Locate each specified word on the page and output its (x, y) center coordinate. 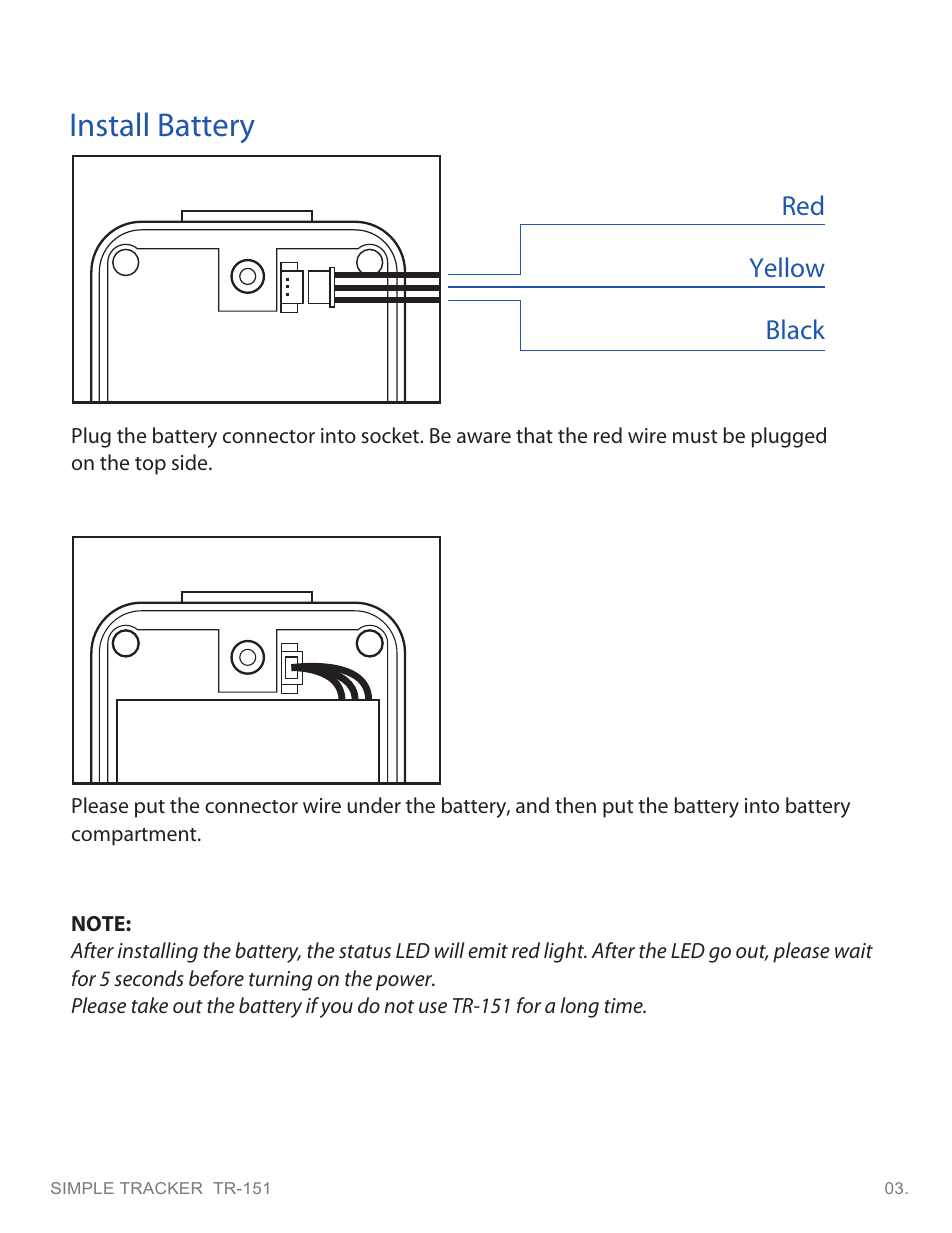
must (695, 436)
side (191, 462)
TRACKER (161, 1188)
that (534, 435)
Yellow (787, 267)
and (532, 805)
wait (854, 950)
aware (484, 437)
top (150, 466)
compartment (135, 837)
